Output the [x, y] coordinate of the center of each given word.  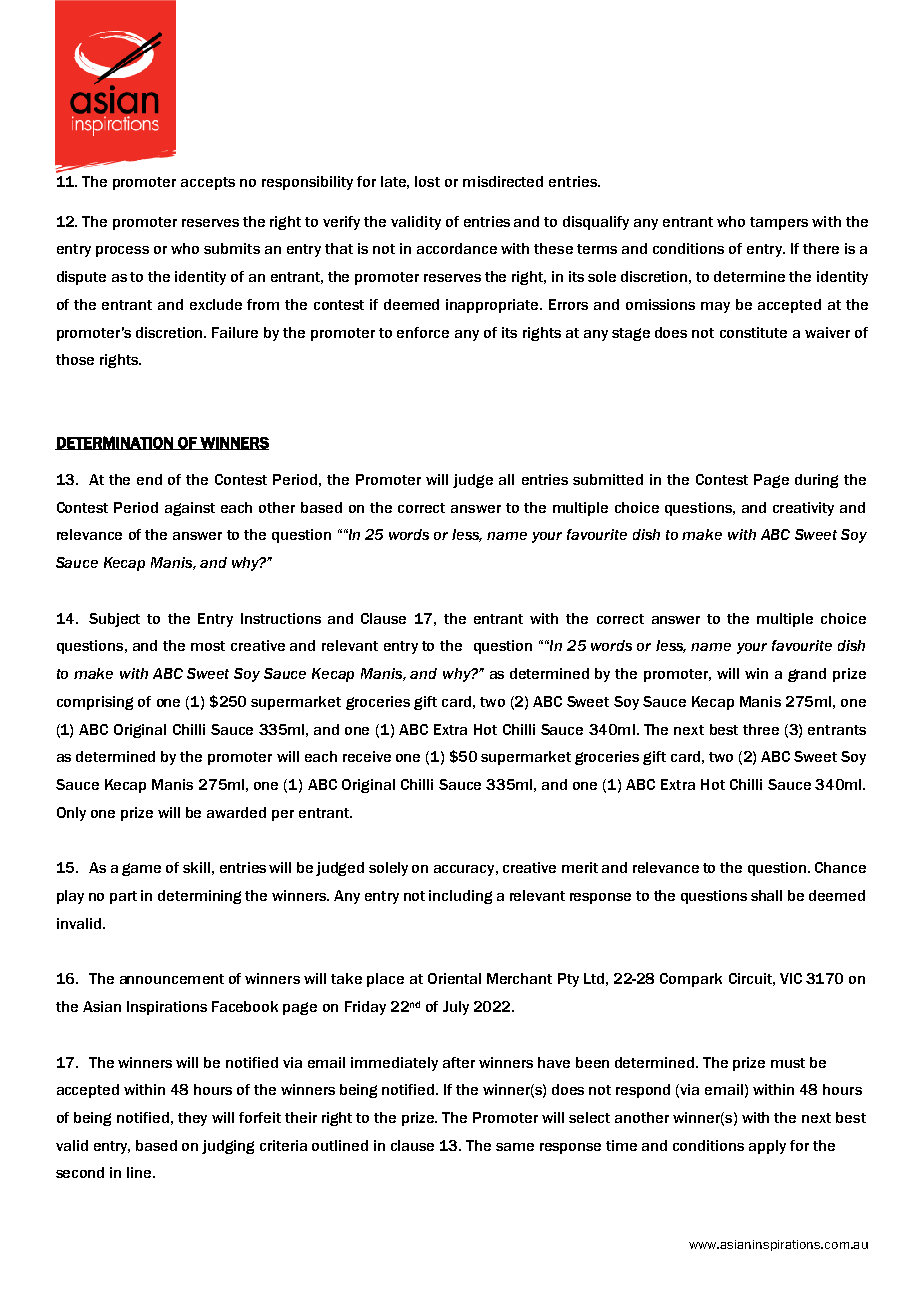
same [515, 1147]
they [192, 1119]
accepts [208, 183]
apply [767, 1147]
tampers [779, 223]
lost [427, 181]
